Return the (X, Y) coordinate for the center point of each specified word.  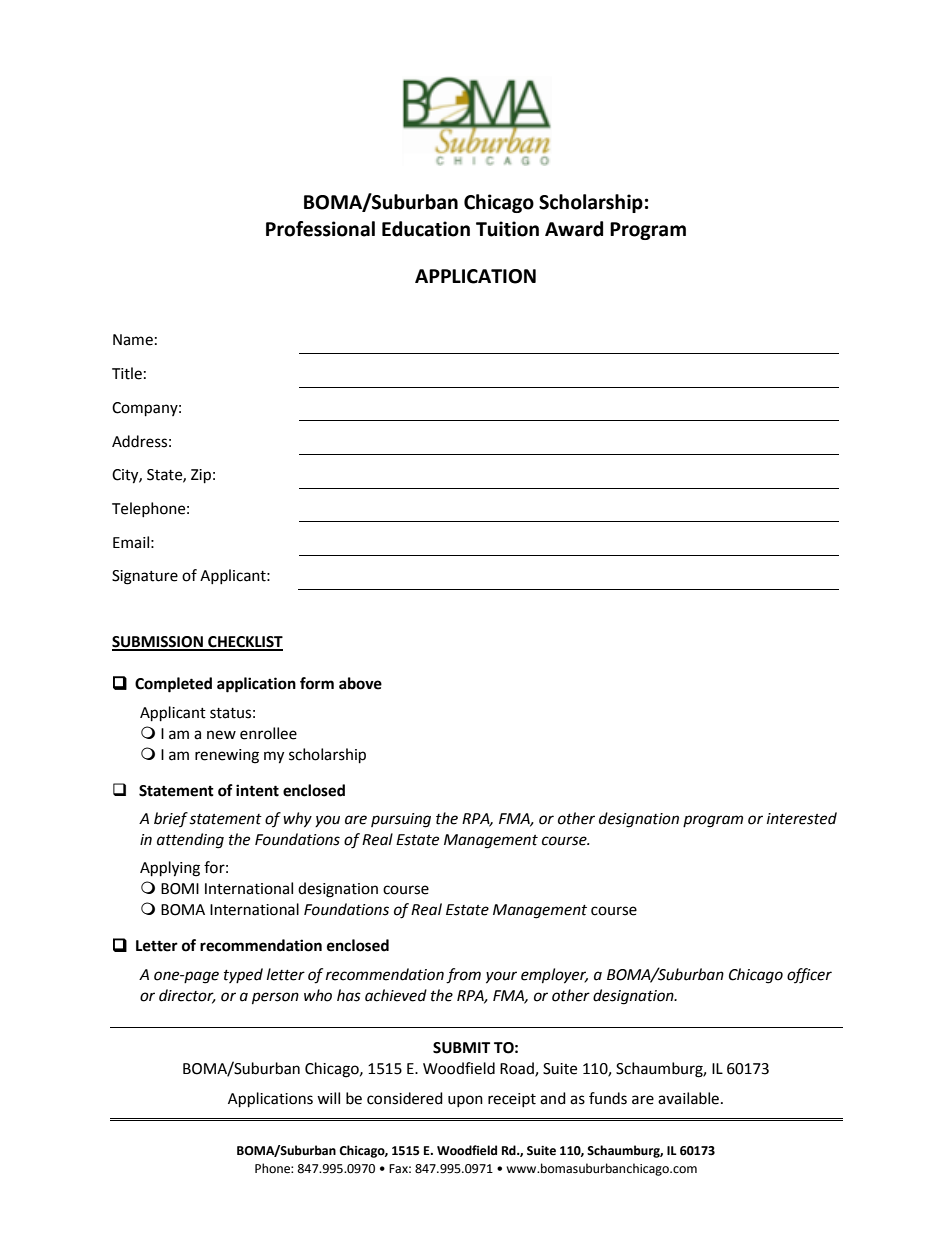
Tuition (507, 229)
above (360, 683)
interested (802, 818)
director (187, 996)
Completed (173, 685)
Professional (320, 229)
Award (574, 229)
